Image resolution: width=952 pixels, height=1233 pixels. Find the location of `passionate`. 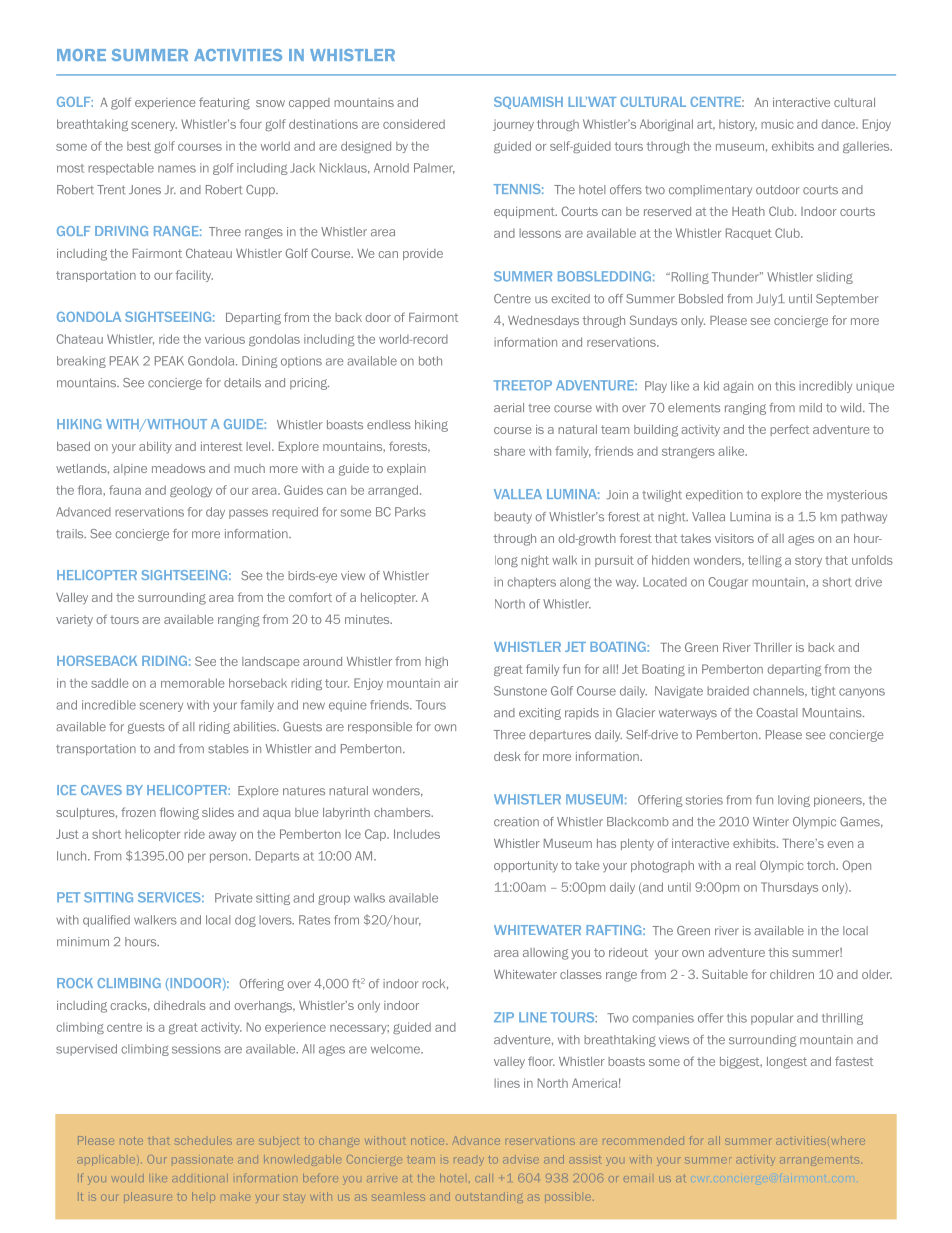

passionate is located at coordinates (202, 1160).
